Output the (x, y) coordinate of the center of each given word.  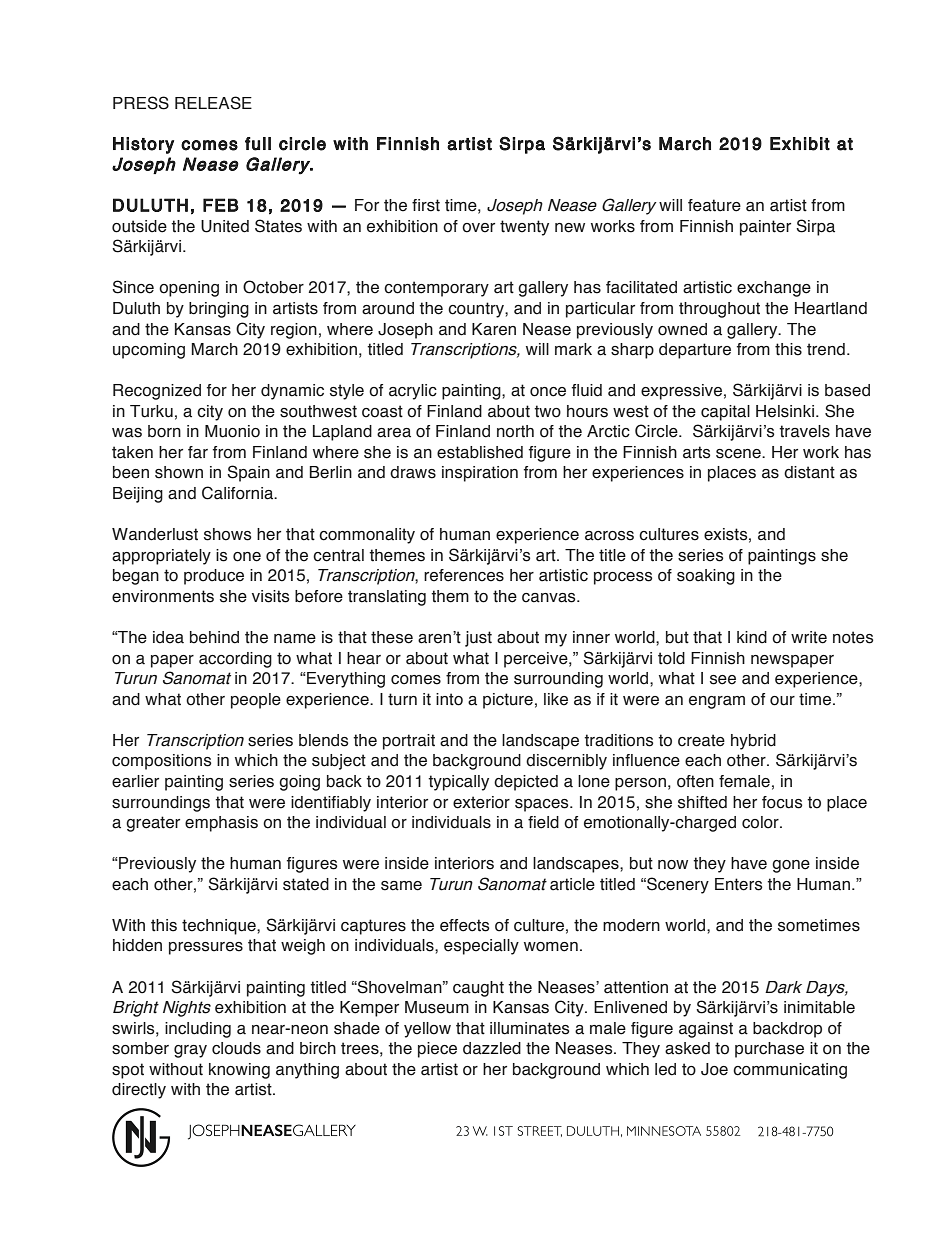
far (198, 452)
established (480, 452)
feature (714, 205)
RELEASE (213, 103)
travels (804, 431)
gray (190, 1051)
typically (458, 783)
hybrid (753, 742)
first (426, 205)
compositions (162, 762)
